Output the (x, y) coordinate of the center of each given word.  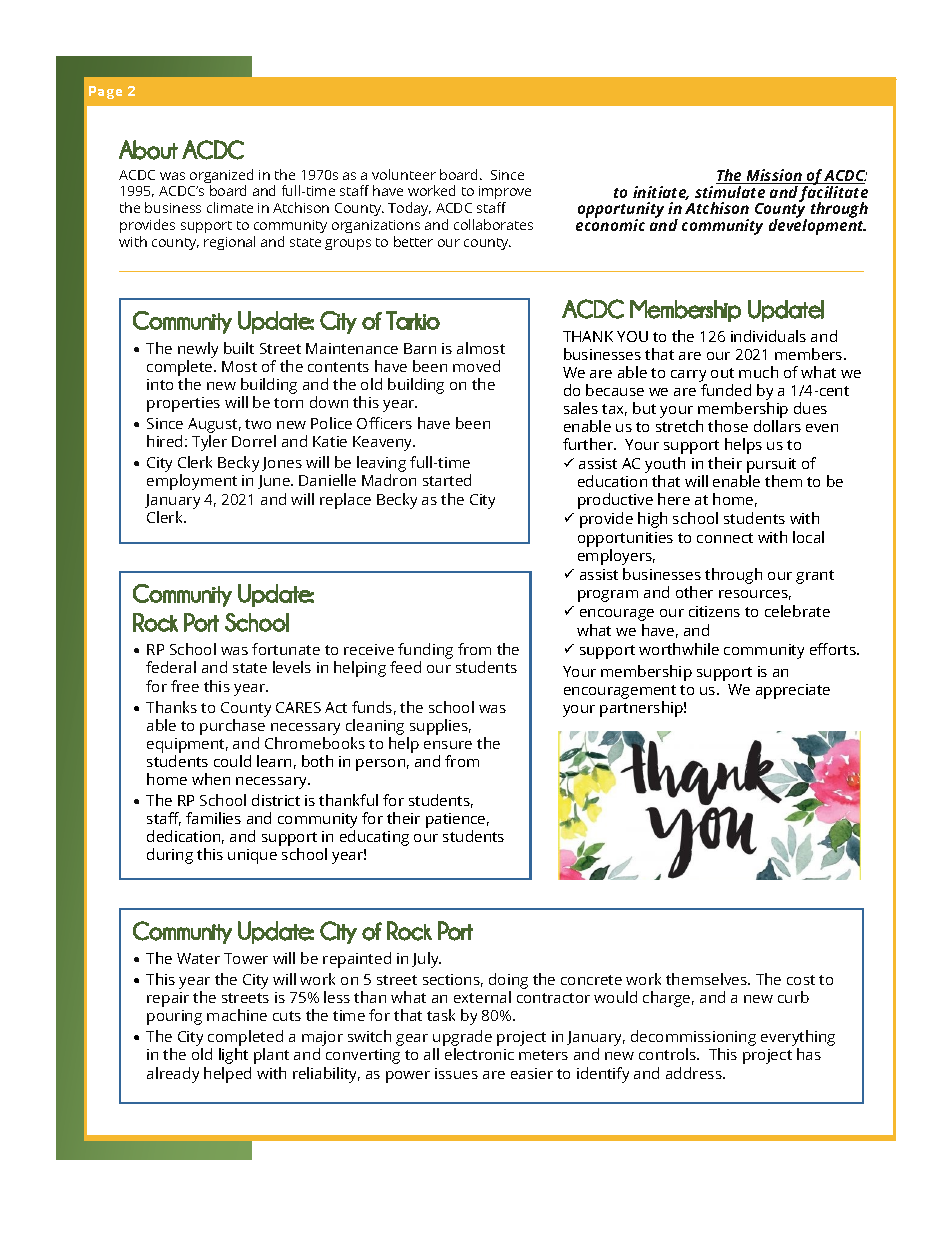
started (447, 480)
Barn (420, 348)
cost (801, 980)
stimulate (730, 192)
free (185, 686)
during (170, 856)
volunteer (404, 174)
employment (192, 482)
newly (198, 350)
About (148, 150)
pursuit (771, 465)
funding (425, 652)
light (233, 1056)
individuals (768, 336)
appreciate (793, 691)
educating (374, 838)
